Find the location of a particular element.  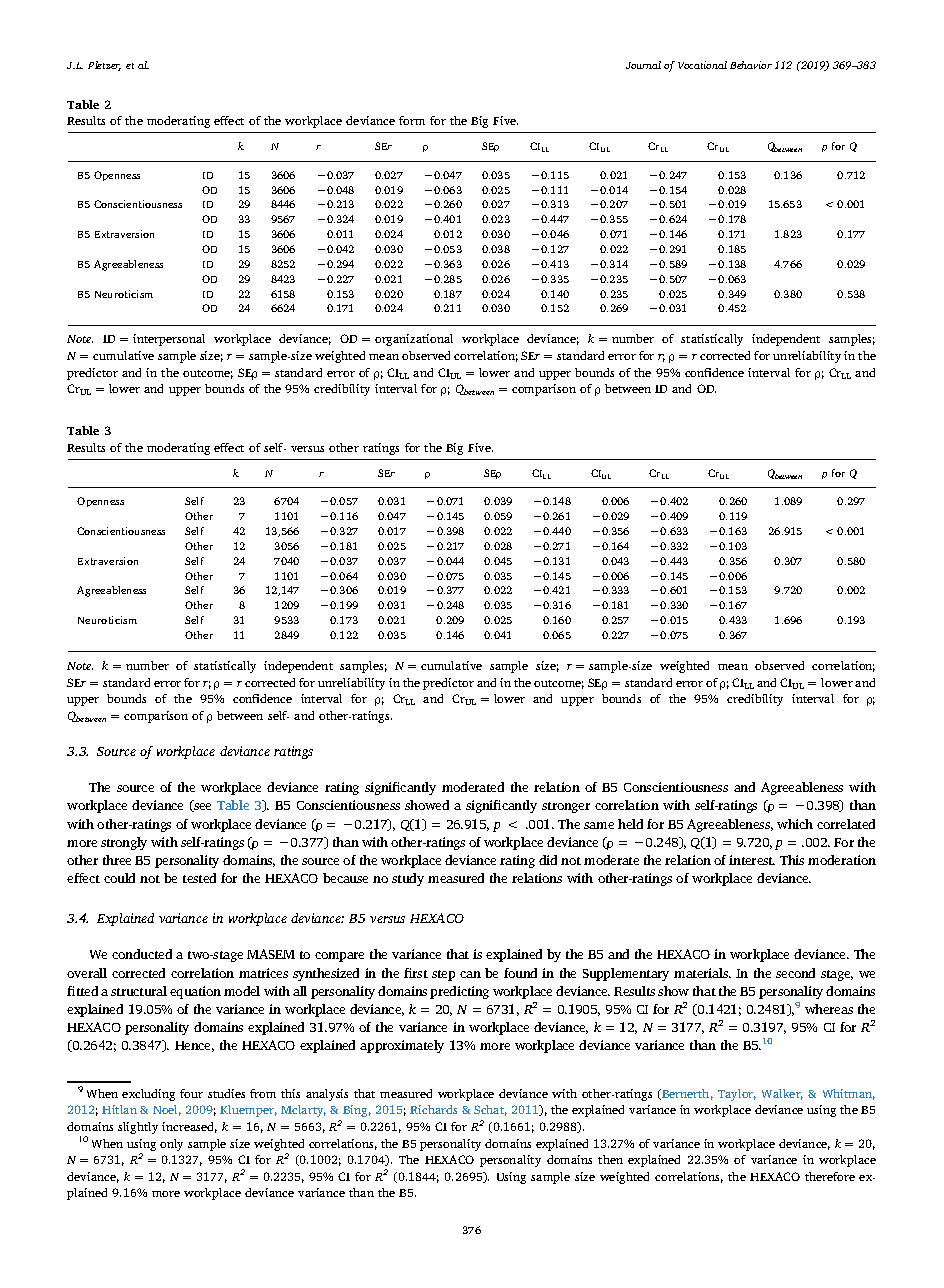

correlated is located at coordinates (846, 824).
